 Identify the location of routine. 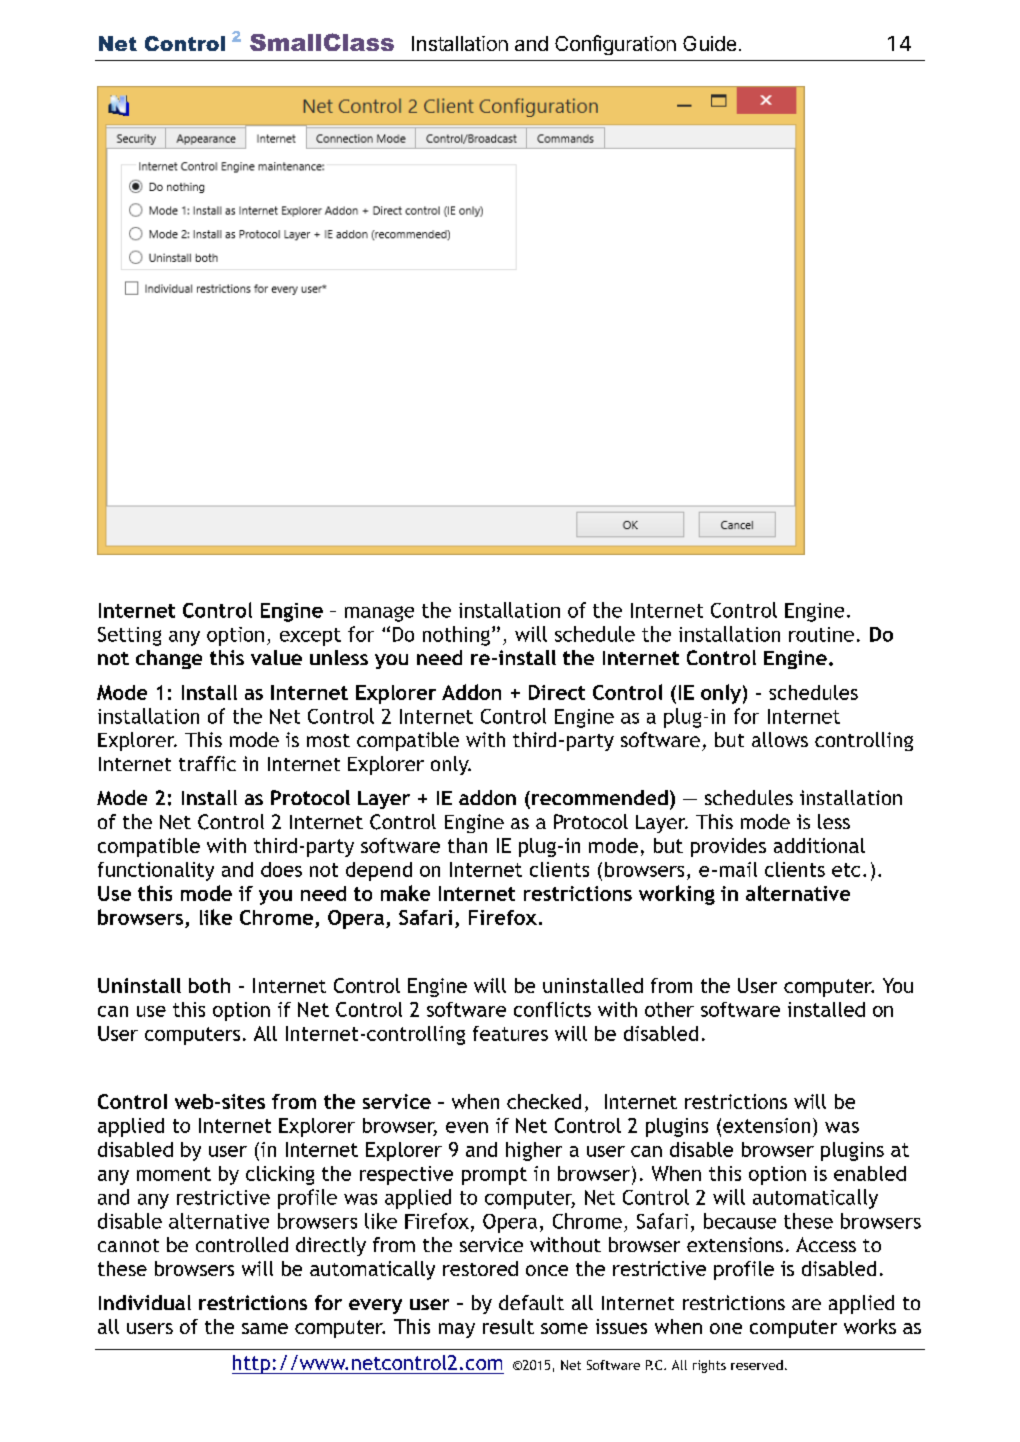
(821, 634).
